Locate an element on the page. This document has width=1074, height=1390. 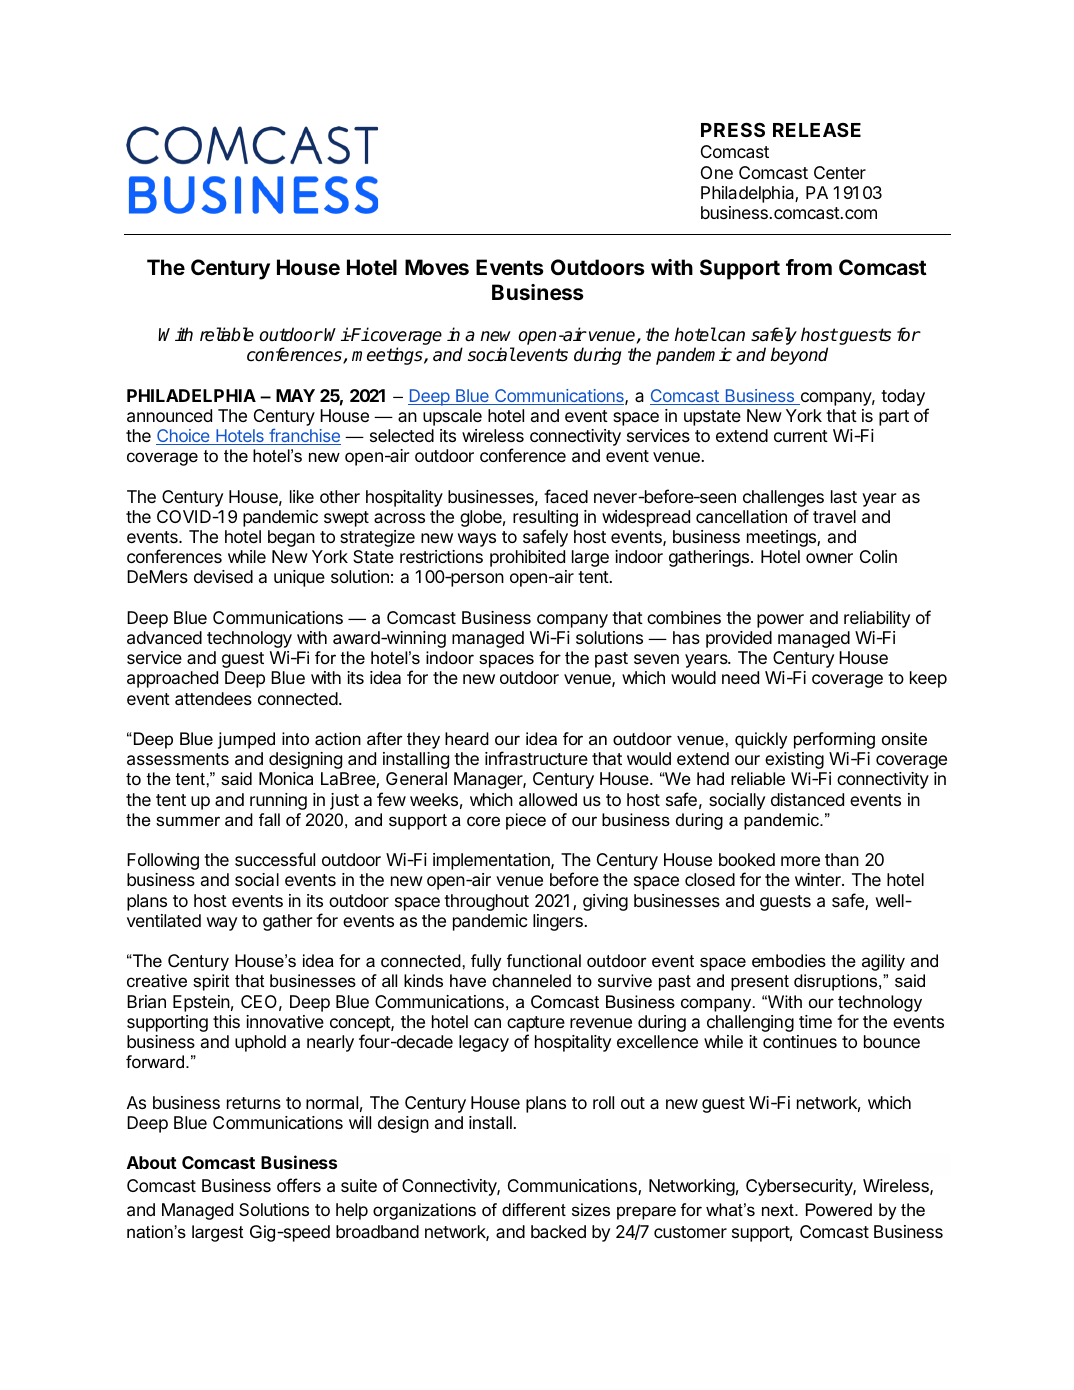
than is located at coordinates (842, 859).
